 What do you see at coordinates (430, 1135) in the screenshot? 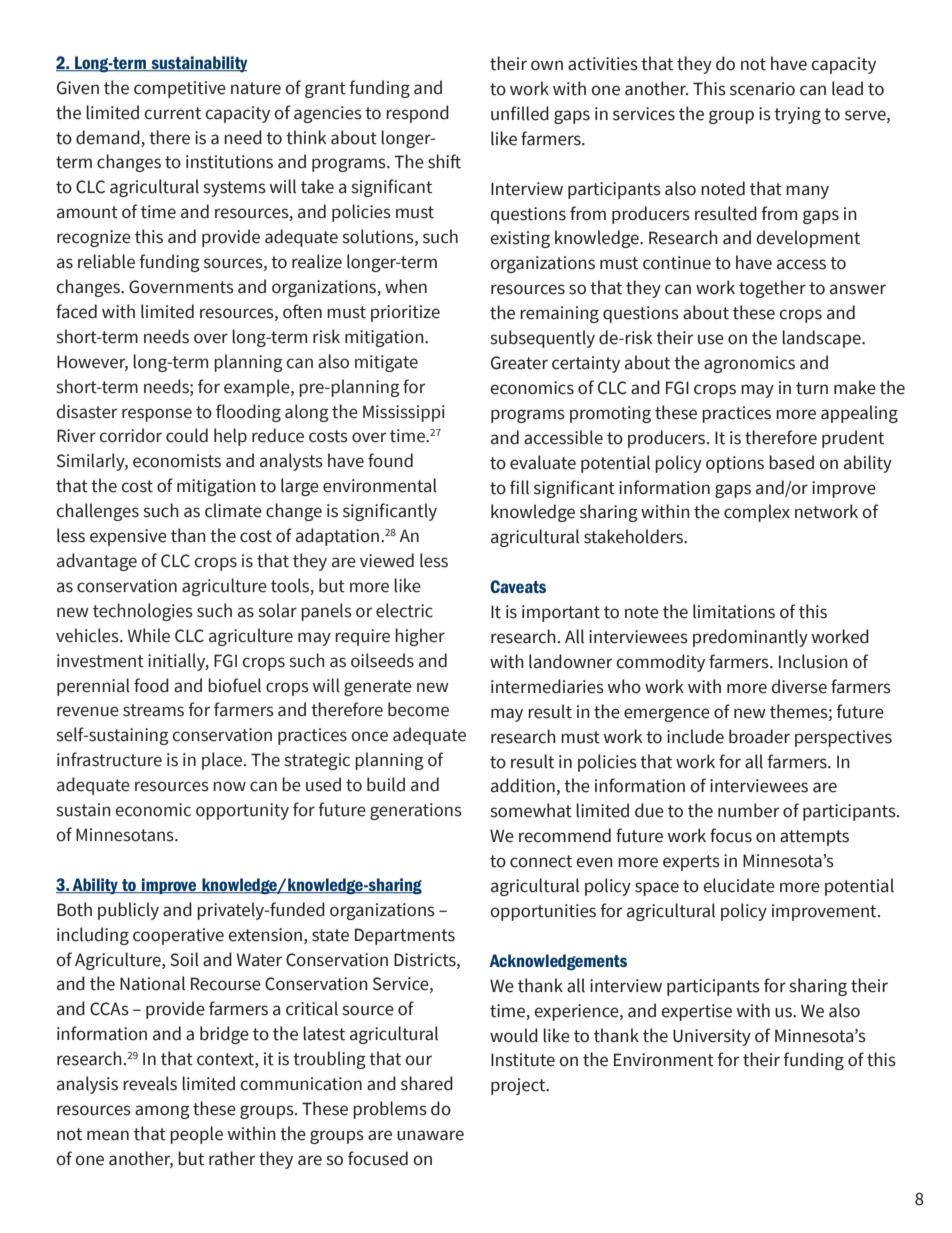
I see `unaware` at bounding box center [430, 1135].
